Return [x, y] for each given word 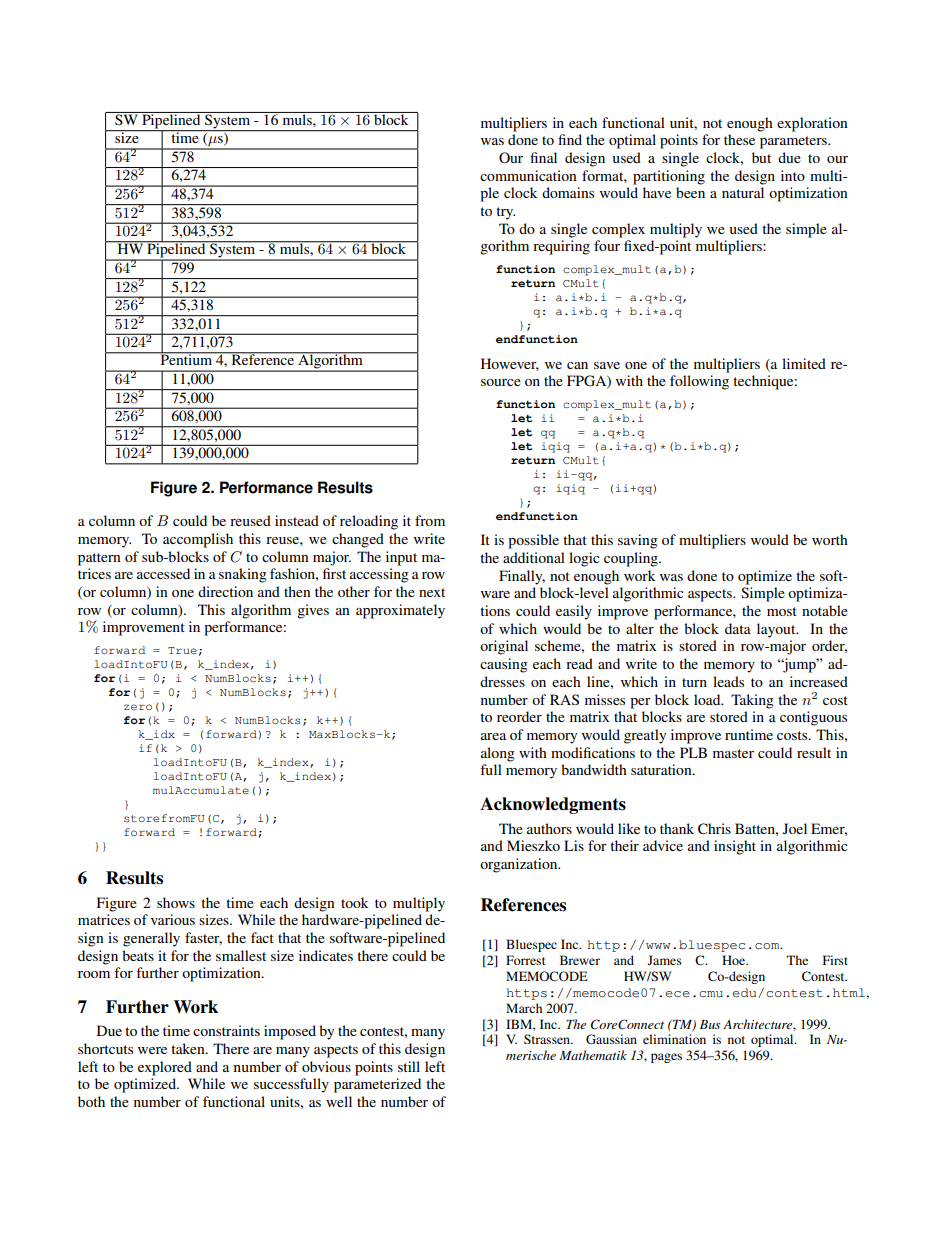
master [733, 753]
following [699, 382]
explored [165, 1068]
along [498, 754]
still [409, 1066]
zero [138, 707]
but [761, 157]
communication [528, 175]
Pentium [186, 358]
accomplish [198, 540]
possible [533, 541]
